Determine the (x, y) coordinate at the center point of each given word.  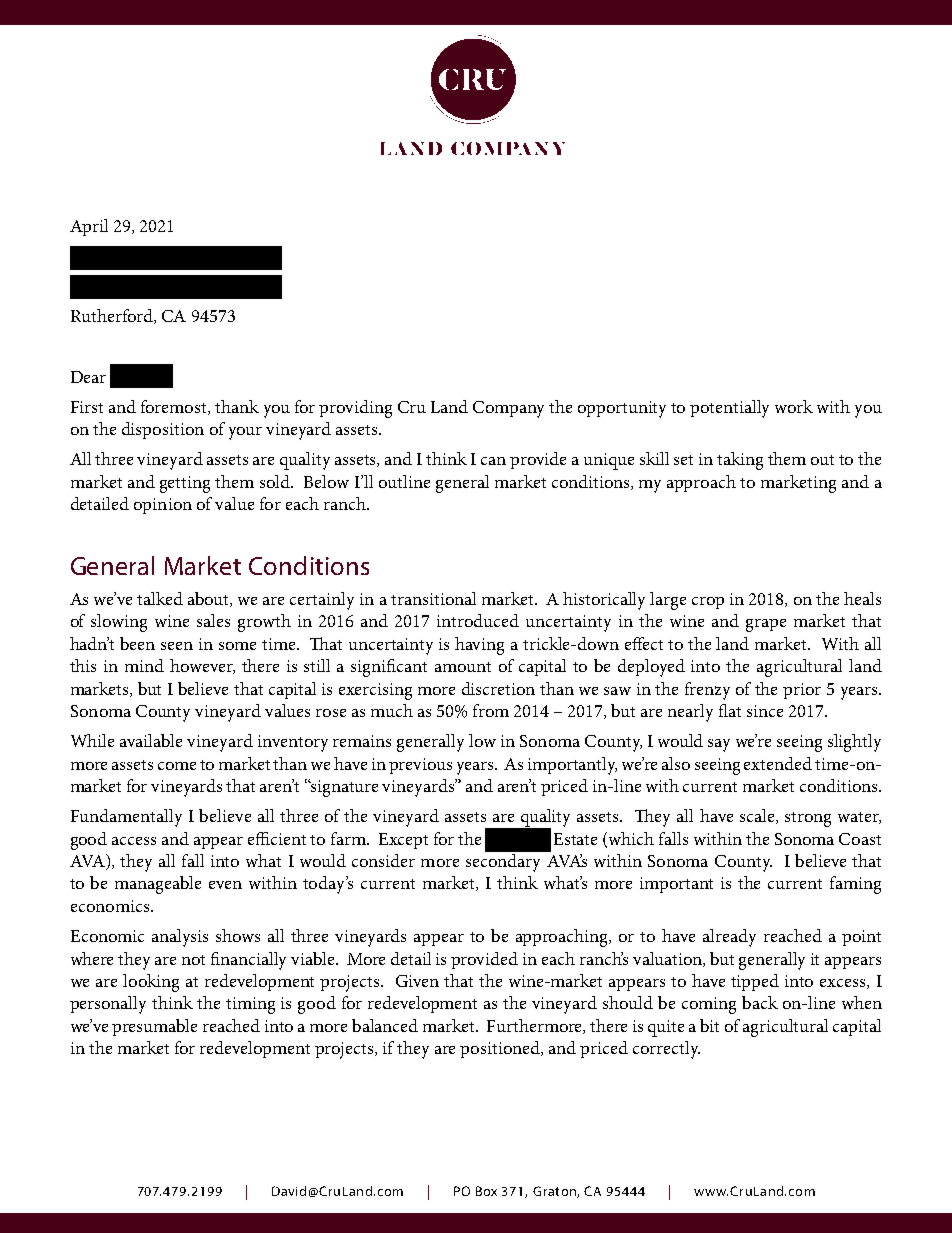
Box (486, 1191)
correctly (666, 1050)
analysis (180, 938)
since (765, 711)
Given (417, 981)
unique (609, 461)
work (794, 406)
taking (740, 461)
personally (108, 1005)
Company (508, 409)
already (729, 938)
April (89, 227)
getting (185, 484)
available (151, 740)
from (491, 710)
